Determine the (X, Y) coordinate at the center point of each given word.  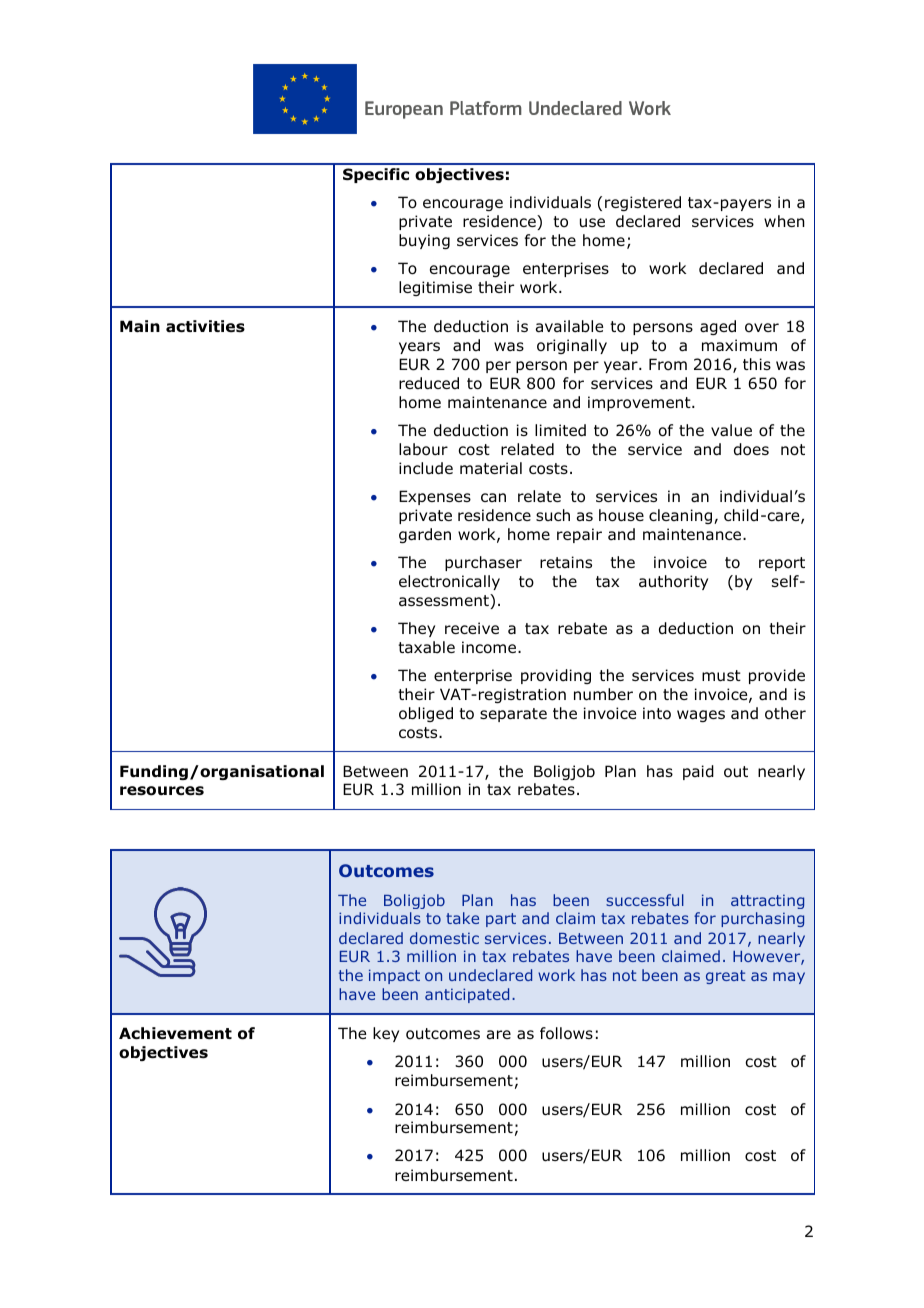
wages (701, 716)
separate (513, 715)
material (491, 468)
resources (162, 791)
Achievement (175, 1033)
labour (423, 449)
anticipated (467, 995)
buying (424, 241)
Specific (376, 175)
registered (643, 203)
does (751, 449)
